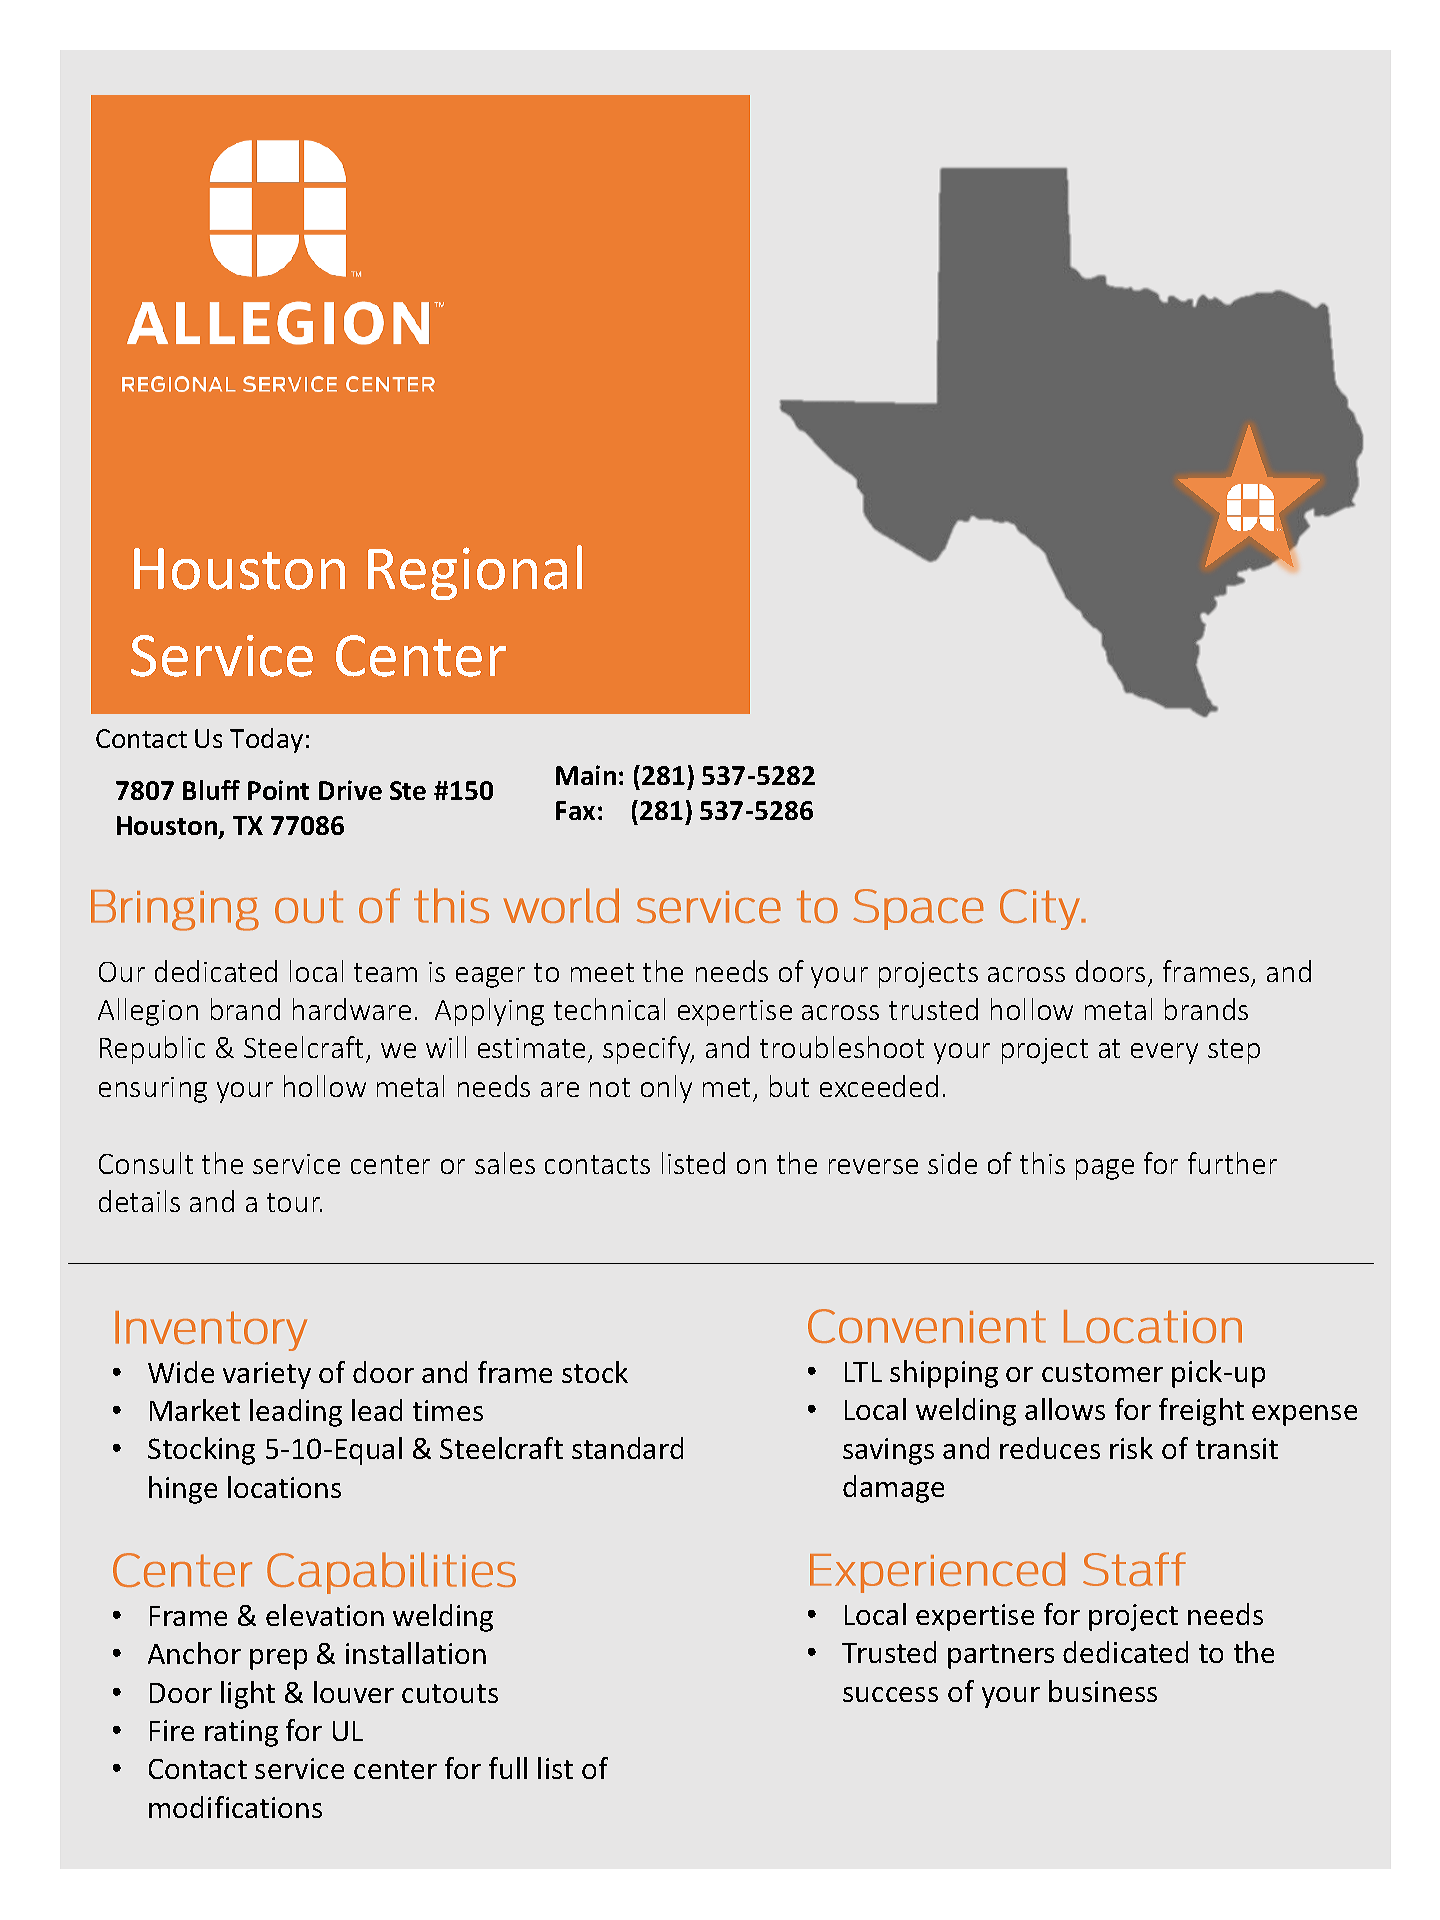 This screenshot has height=1920, width=1440. What do you see at coordinates (241, 1733) in the screenshot?
I see `rating` at bounding box center [241, 1733].
